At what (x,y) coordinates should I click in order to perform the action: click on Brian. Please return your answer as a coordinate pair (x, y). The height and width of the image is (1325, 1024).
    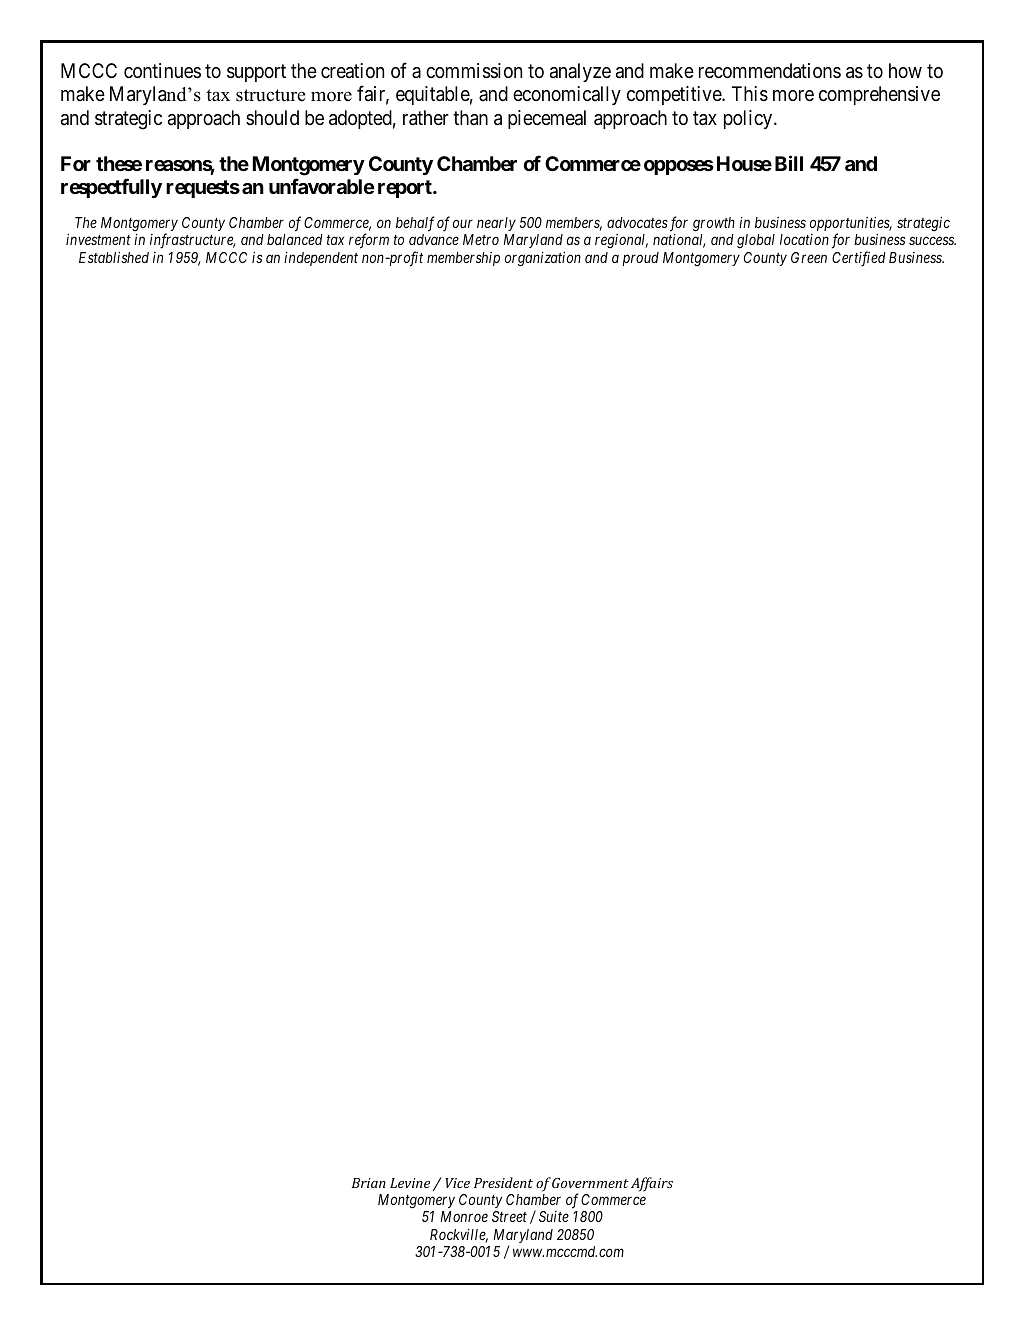
    Looking at the image, I should click on (369, 1183).
